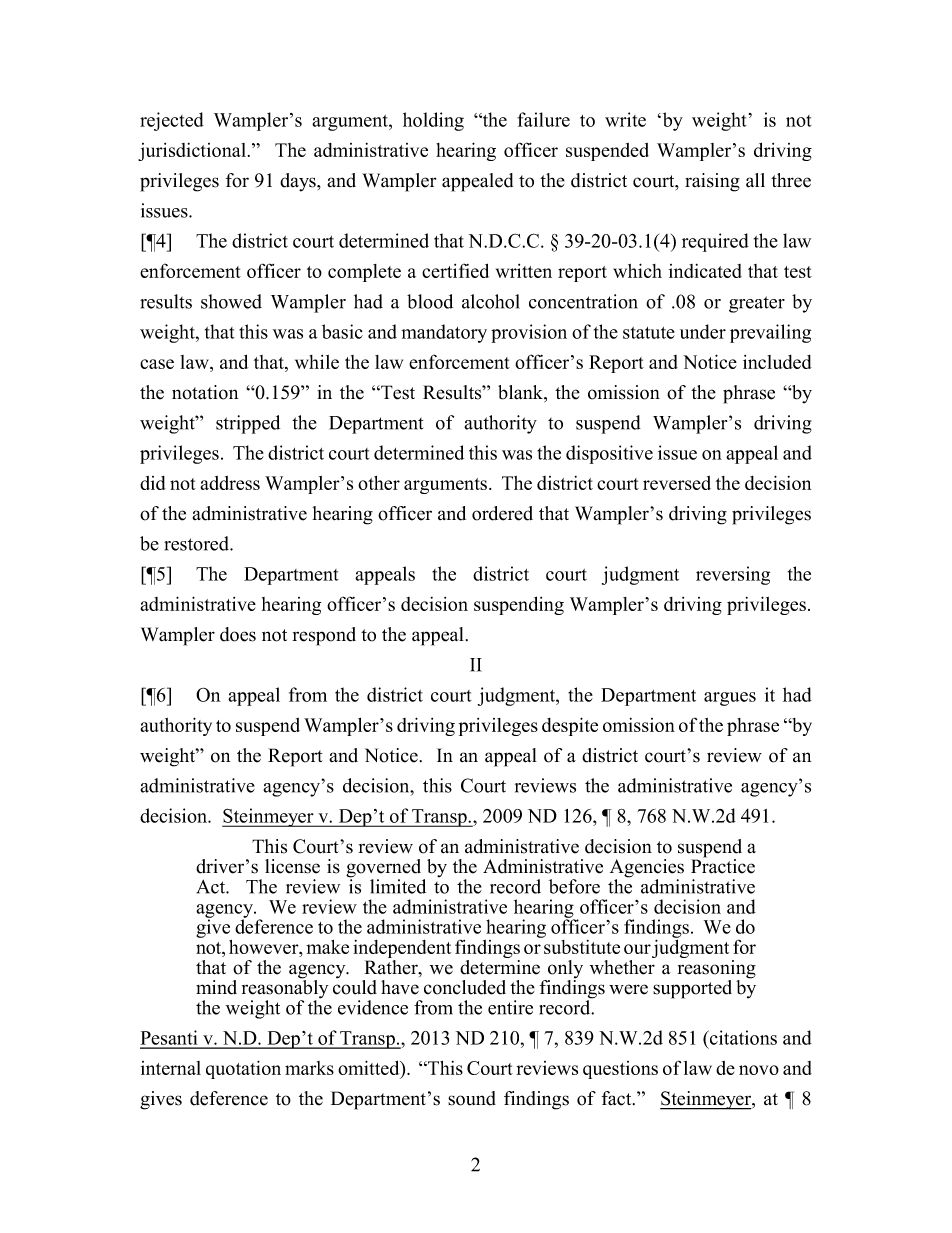  Describe the element at coordinates (502, 513) in the screenshot. I see `ordered` at that location.
